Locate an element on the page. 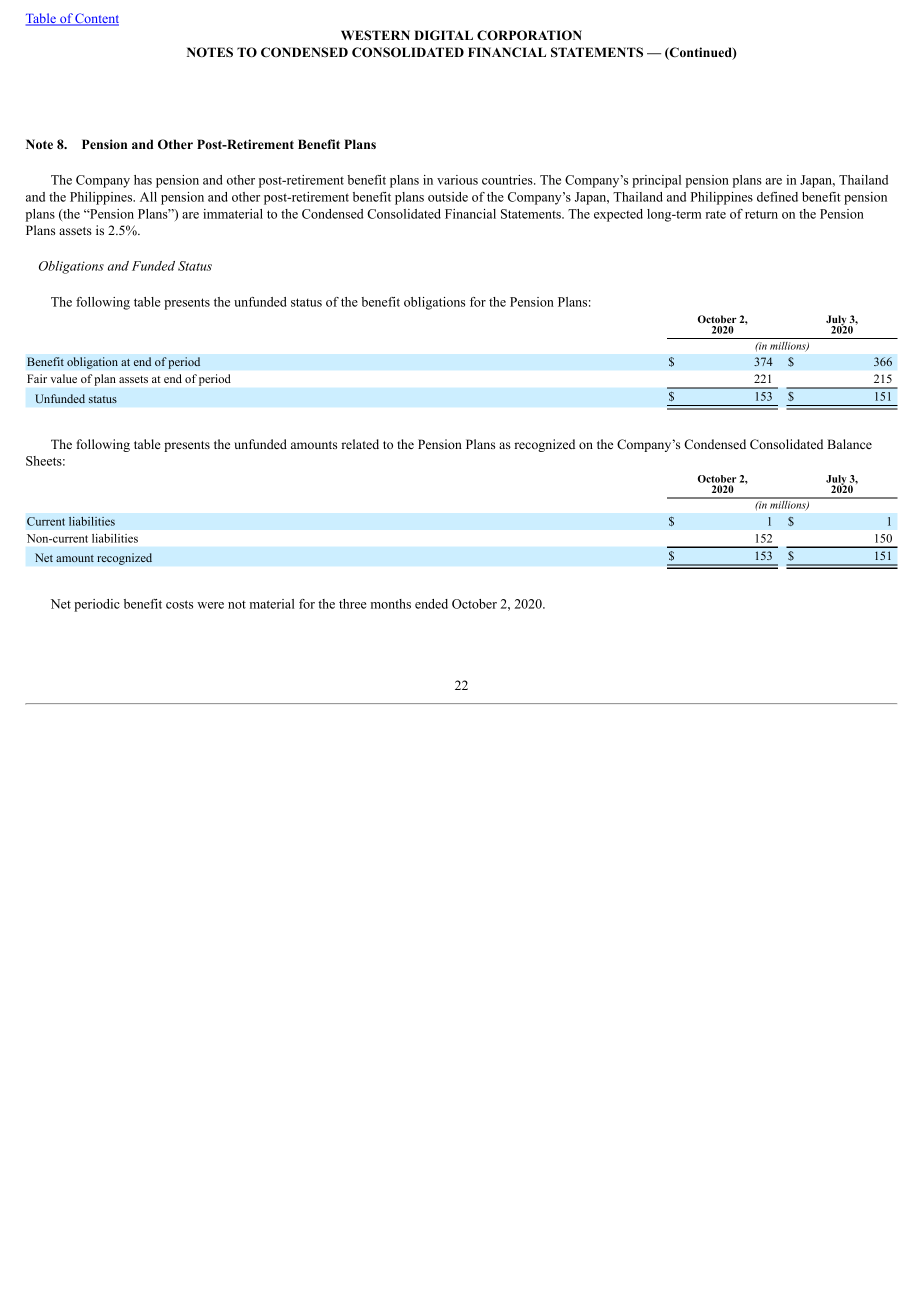 The height and width of the page is (1308, 924). ended is located at coordinates (431, 604).
